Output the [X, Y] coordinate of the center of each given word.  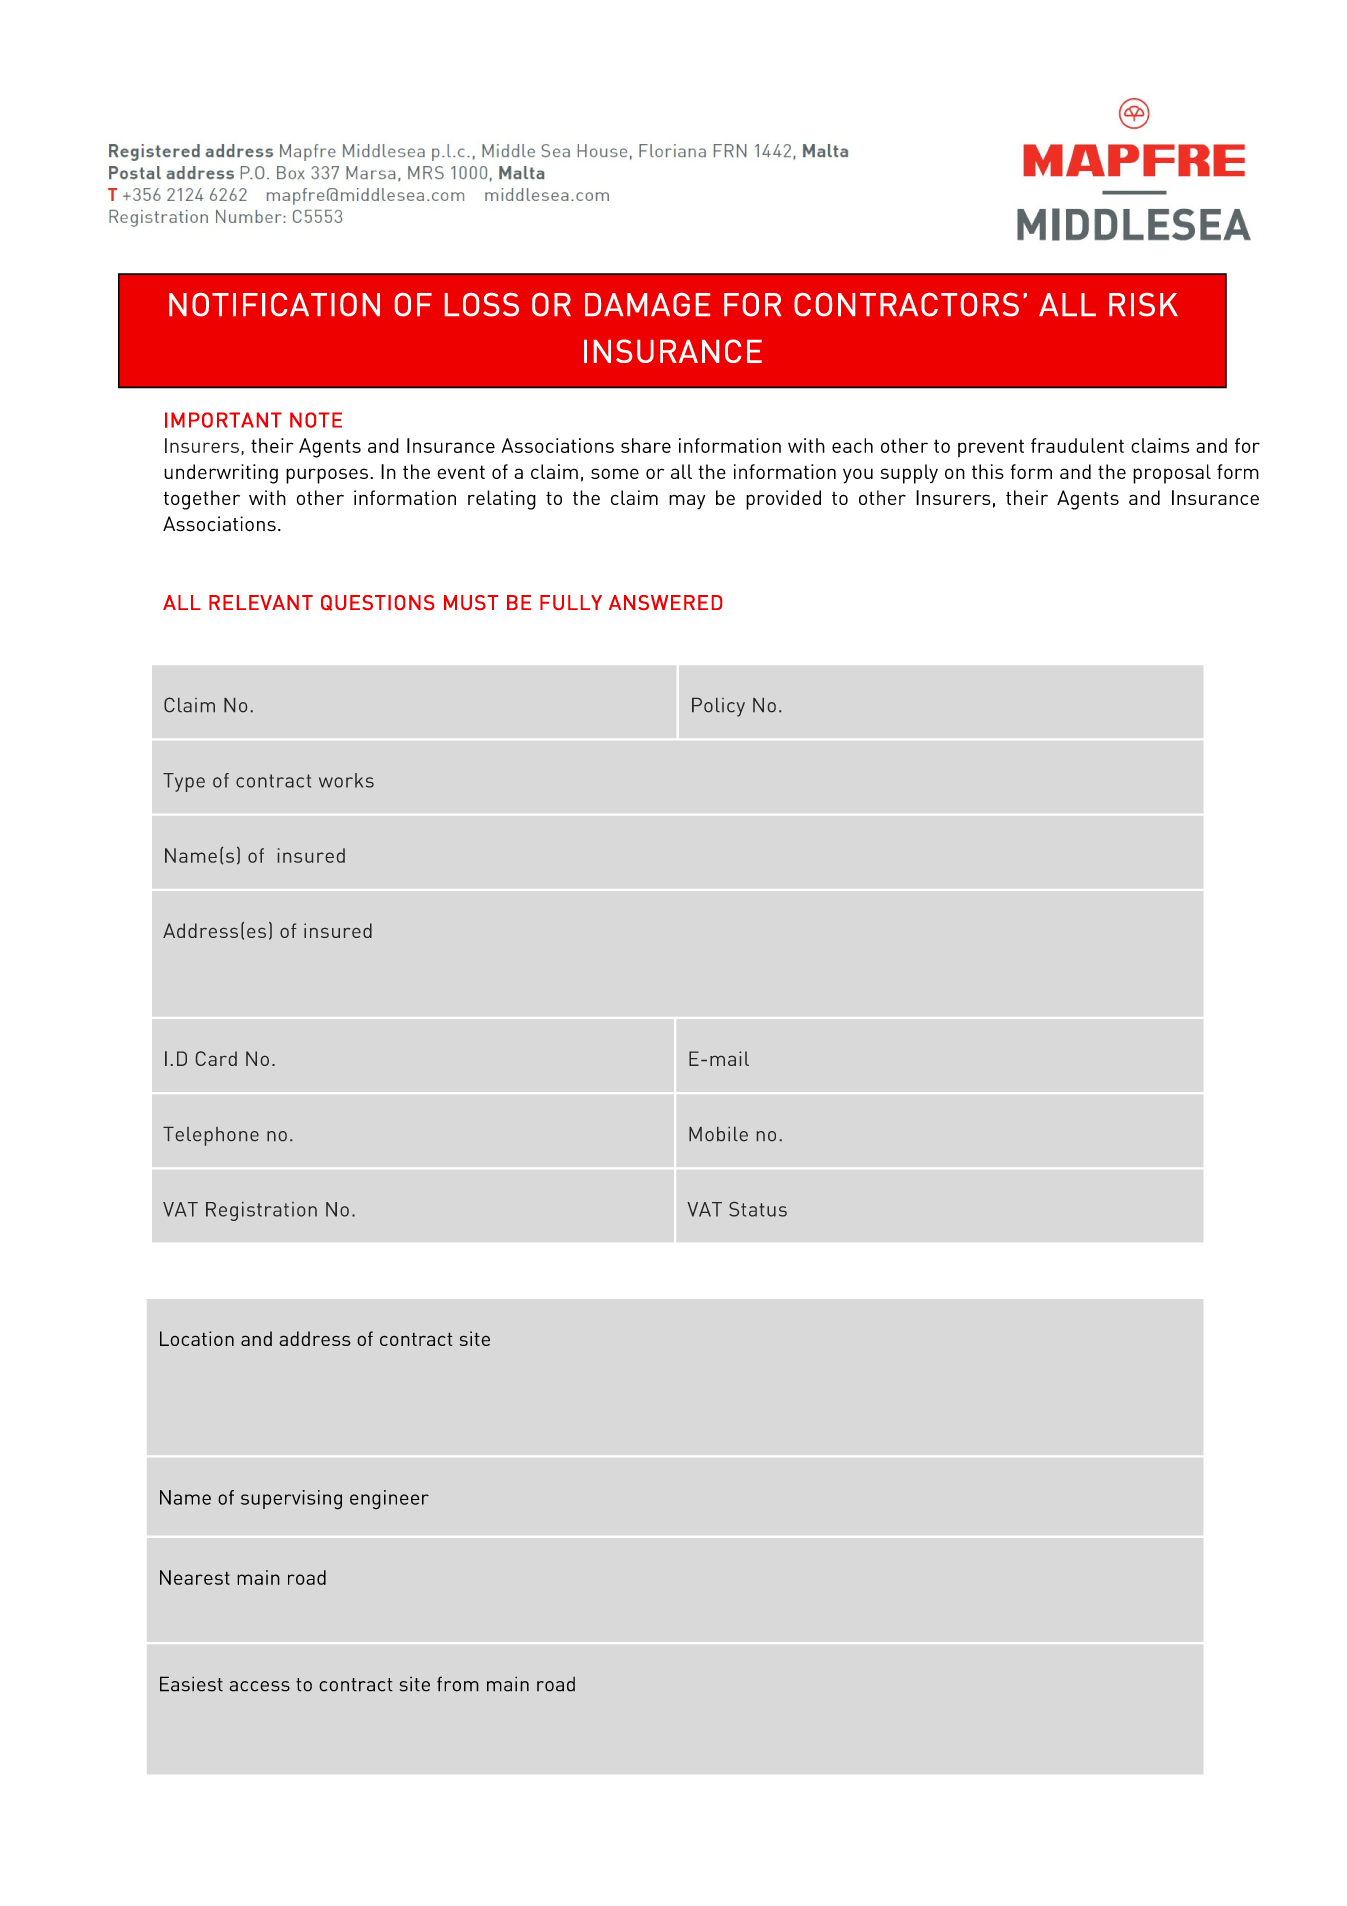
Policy [718, 707]
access [259, 1686]
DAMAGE [647, 305]
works [346, 780]
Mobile [718, 1134]
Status [758, 1209]
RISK [1143, 305]
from [458, 1684]
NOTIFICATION [274, 305]
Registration [261, 1211]
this [988, 471]
